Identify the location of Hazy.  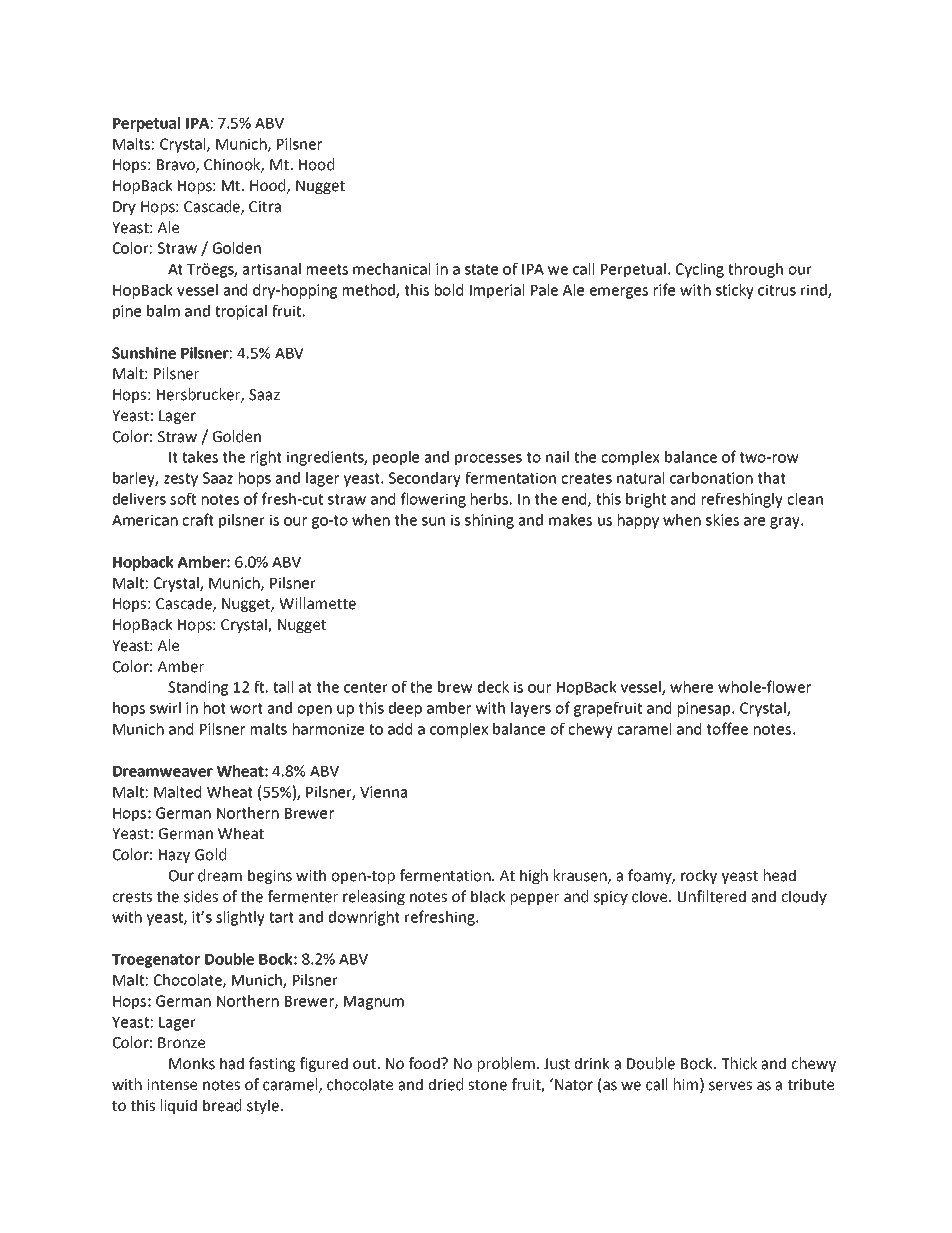
(174, 856).
